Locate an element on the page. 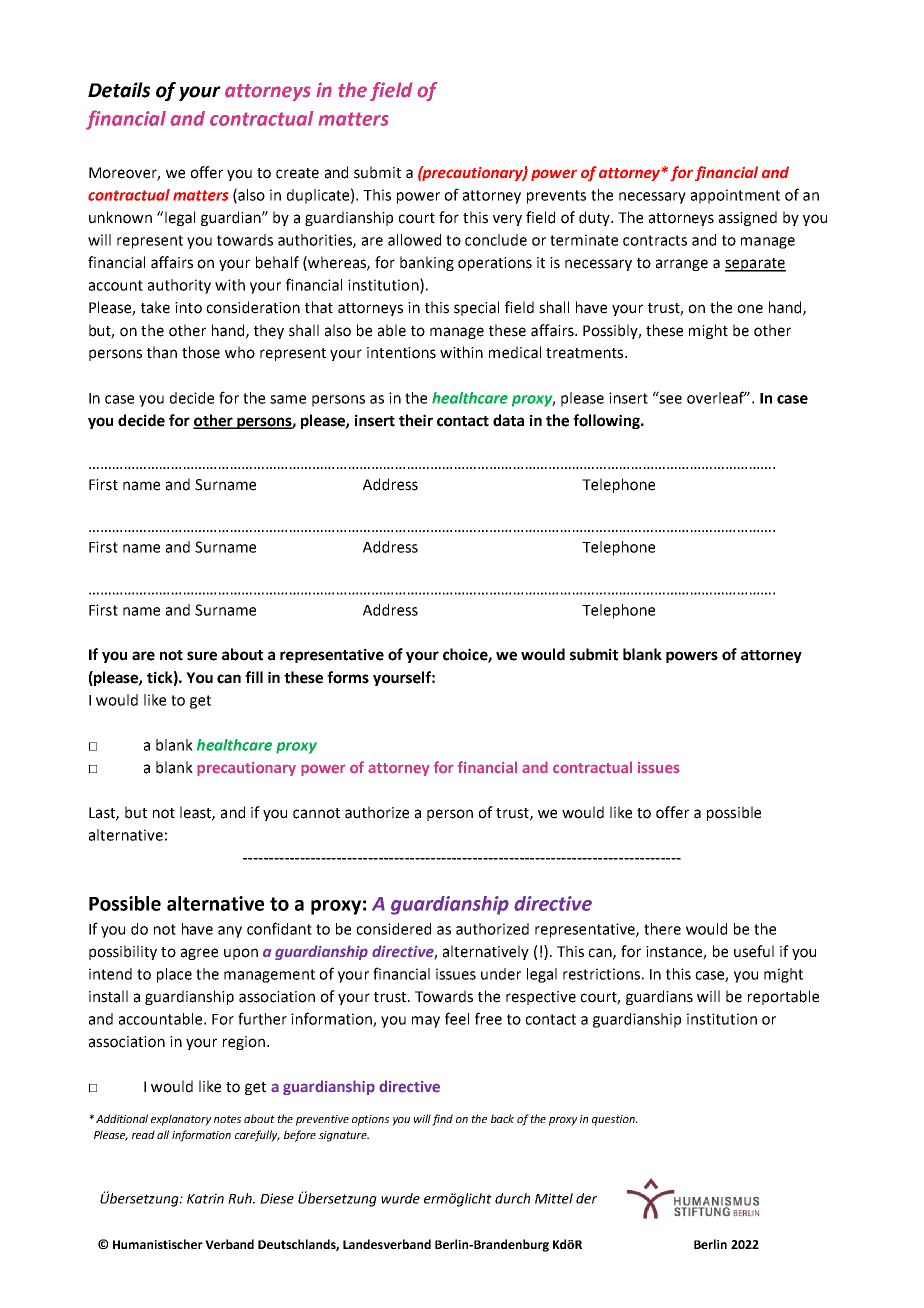 This document has width=924, height=1308. into is located at coordinates (188, 308).
